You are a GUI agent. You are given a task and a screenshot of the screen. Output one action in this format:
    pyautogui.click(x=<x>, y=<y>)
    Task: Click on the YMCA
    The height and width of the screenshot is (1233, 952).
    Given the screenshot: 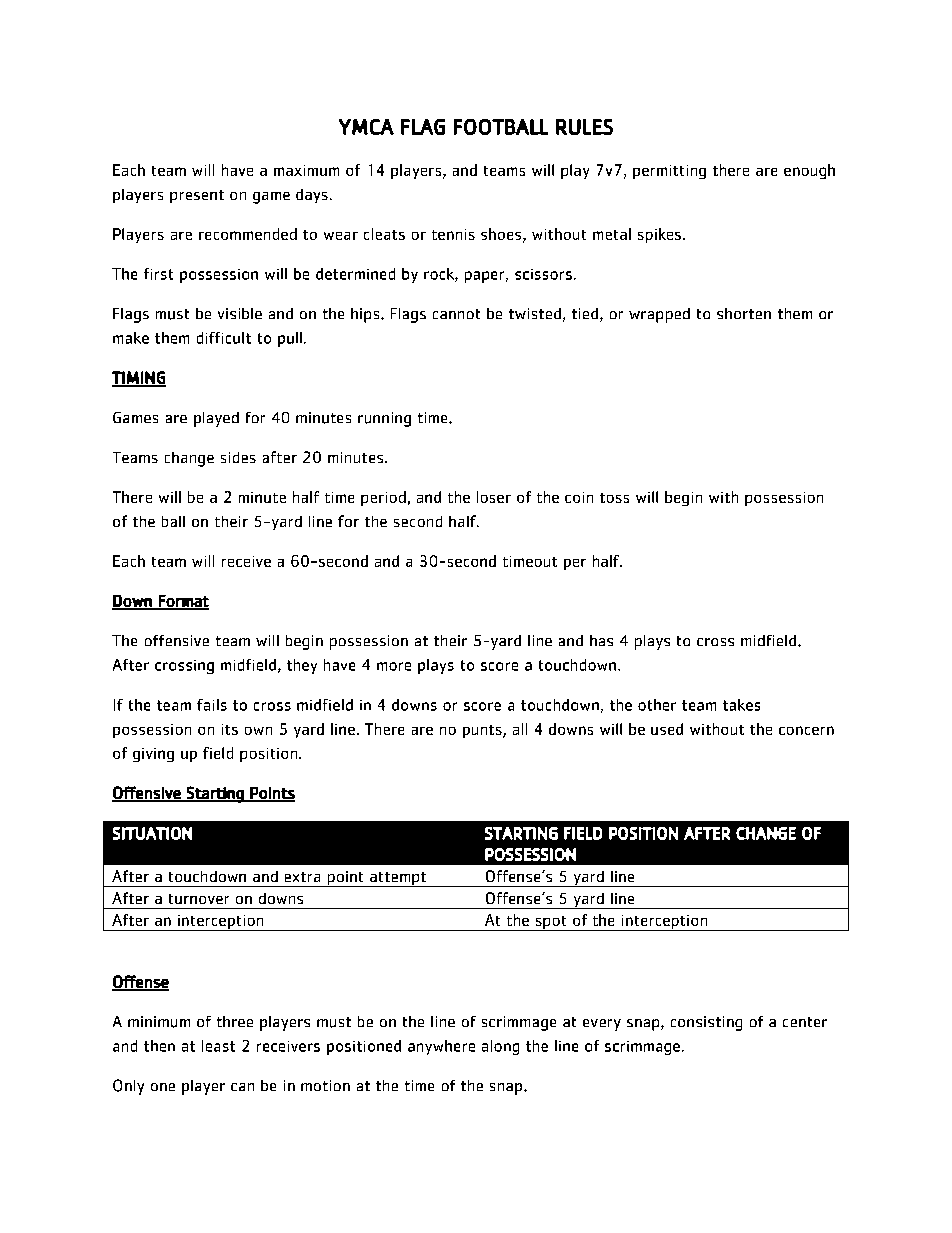 What is the action you would take?
    pyautogui.click(x=366, y=127)
